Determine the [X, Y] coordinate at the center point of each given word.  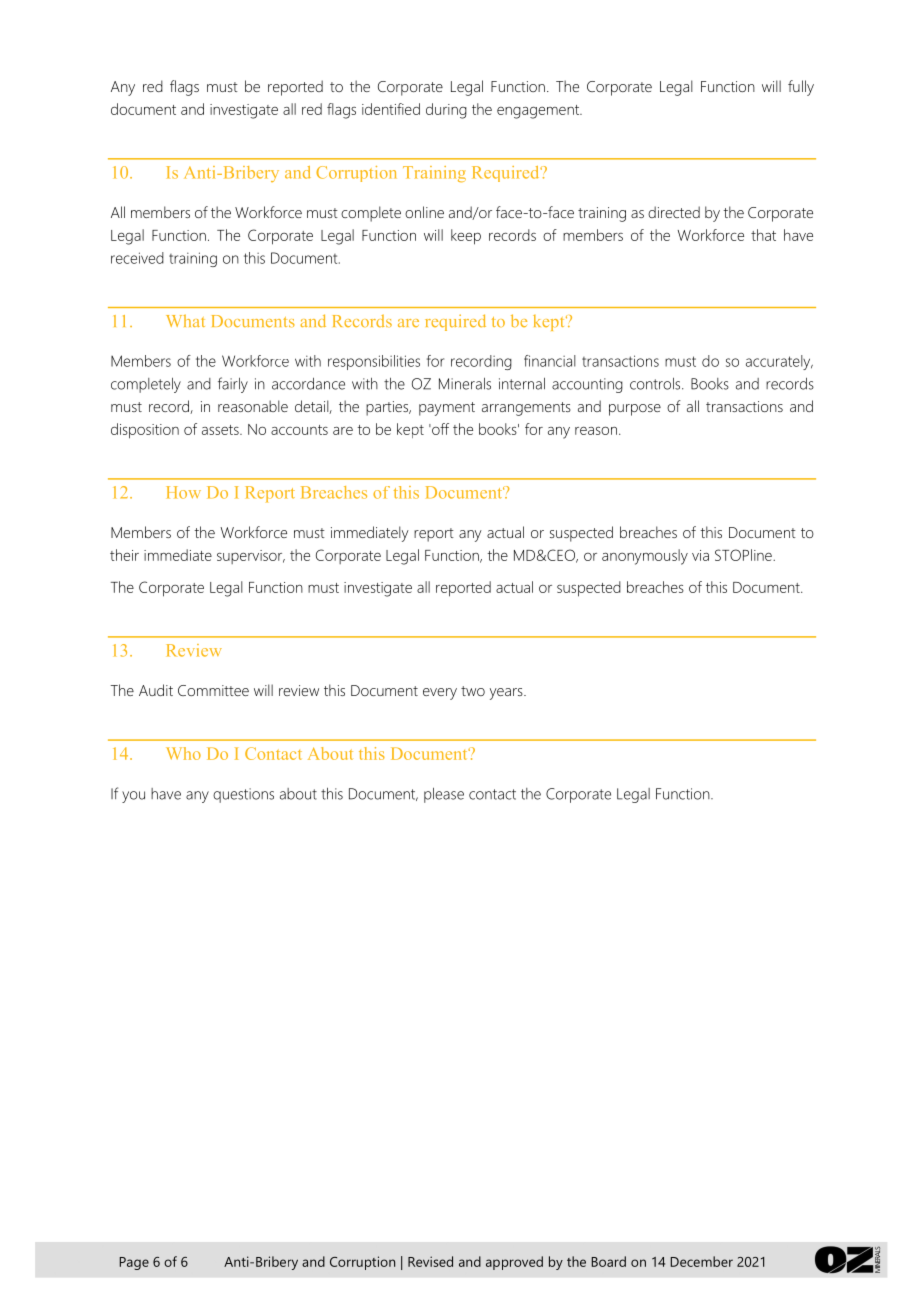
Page [134, 1263]
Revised [430, 1261]
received [137, 258]
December [701, 1261]
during [446, 111]
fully [801, 88]
